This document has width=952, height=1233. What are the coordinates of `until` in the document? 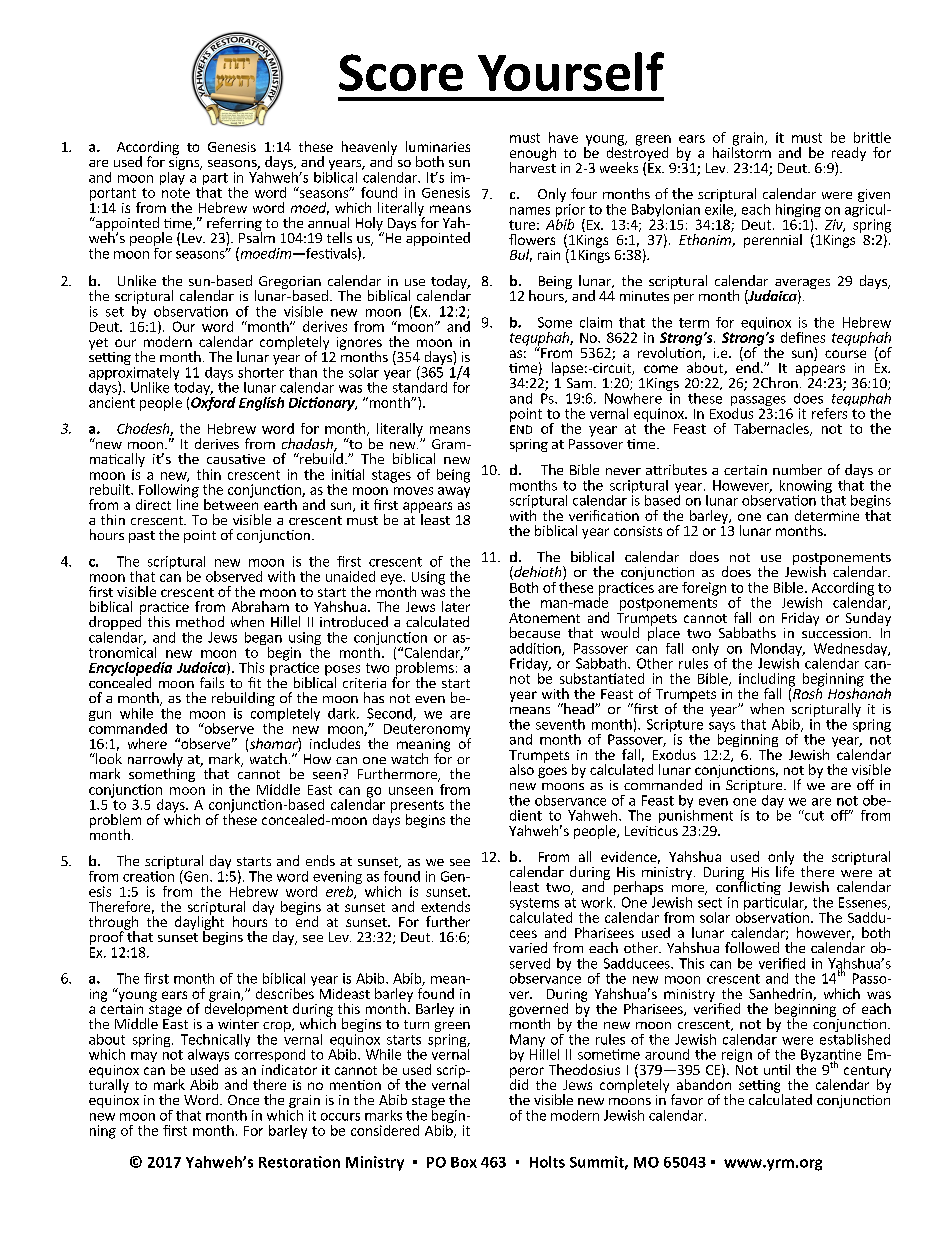 It's located at (777, 1069).
